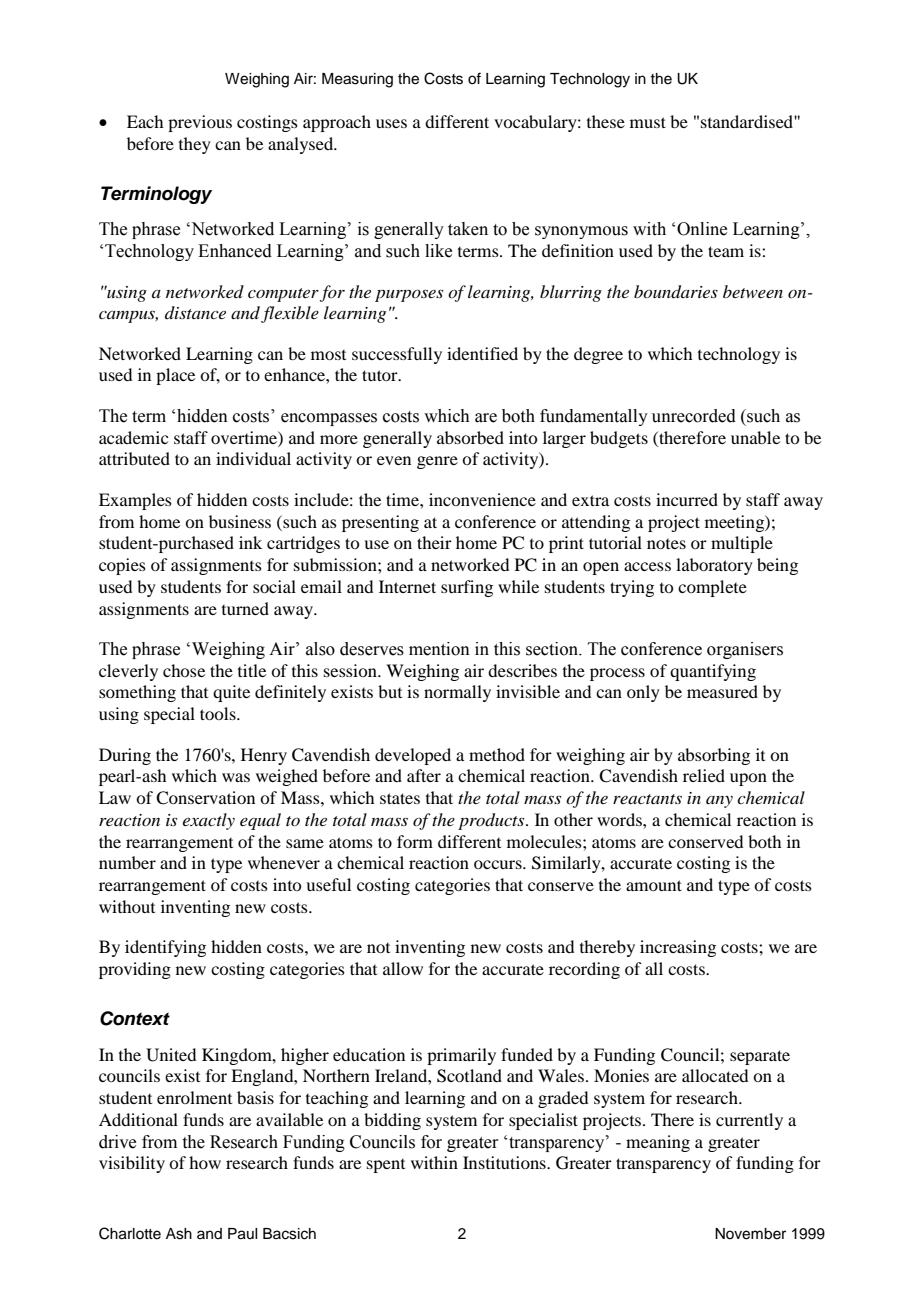 This document has width=924, height=1308. What do you see at coordinates (391, 123) in the document?
I see `uses` at bounding box center [391, 123].
